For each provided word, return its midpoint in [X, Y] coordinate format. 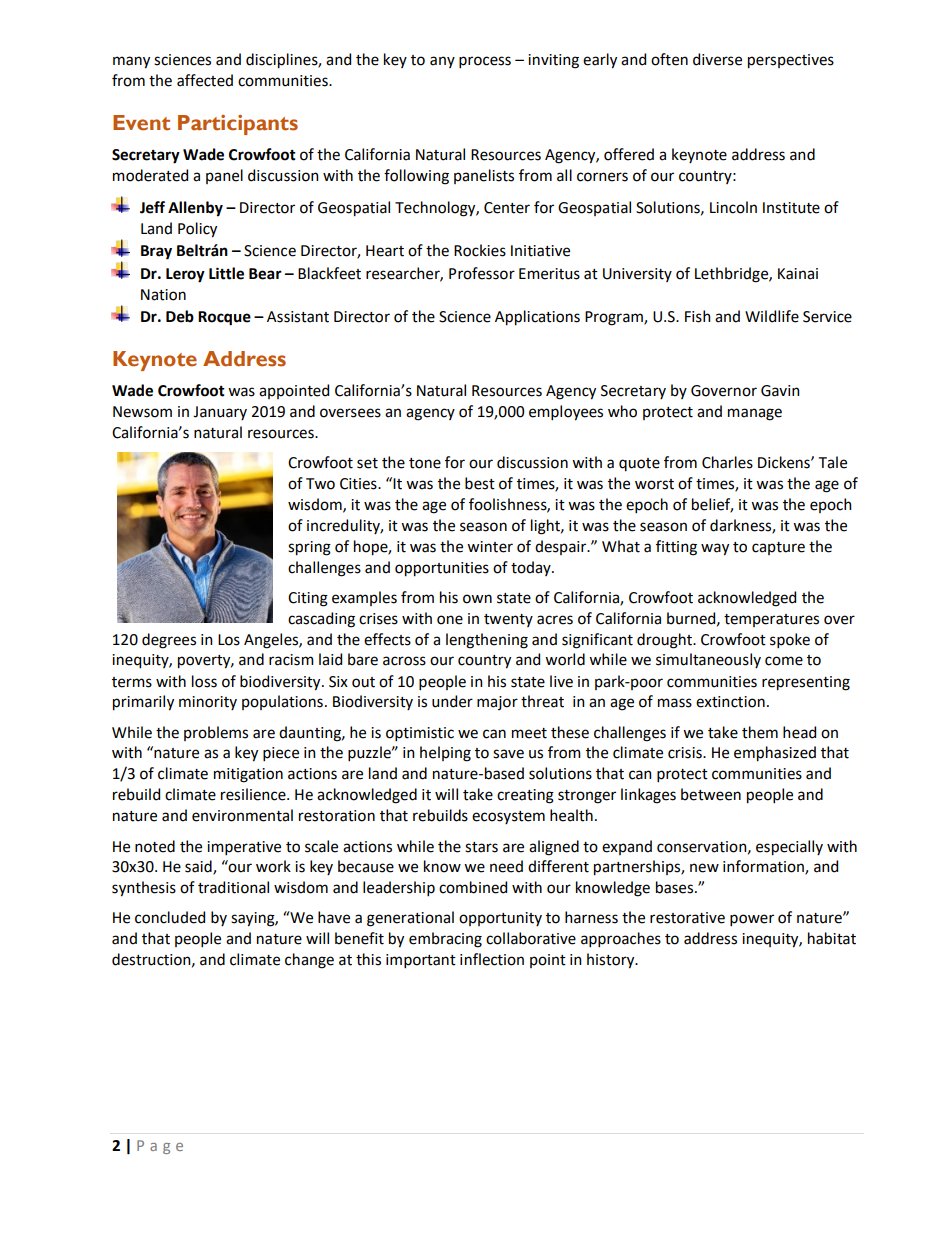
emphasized [775, 754]
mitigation [248, 775]
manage [755, 414]
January [220, 413]
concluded [170, 917]
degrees [169, 641]
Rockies [480, 250]
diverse [717, 59]
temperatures [771, 620]
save [508, 754]
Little [226, 273]
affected [205, 80]
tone [425, 463]
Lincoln [733, 207]
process [485, 62]
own [477, 599]
